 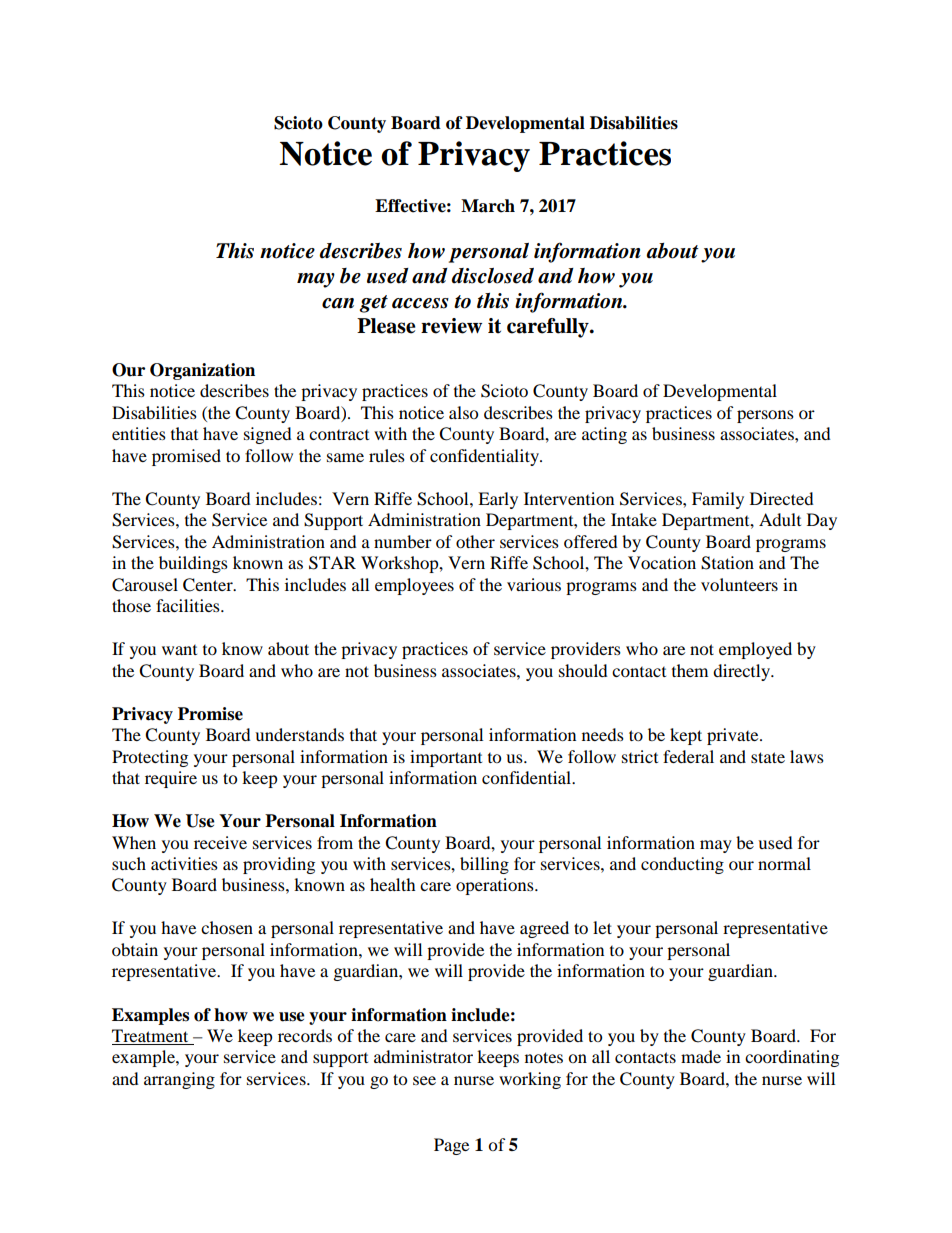 What do you see at coordinates (227, 927) in the screenshot?
I see `chosen` at bounding box center [227, 927].
